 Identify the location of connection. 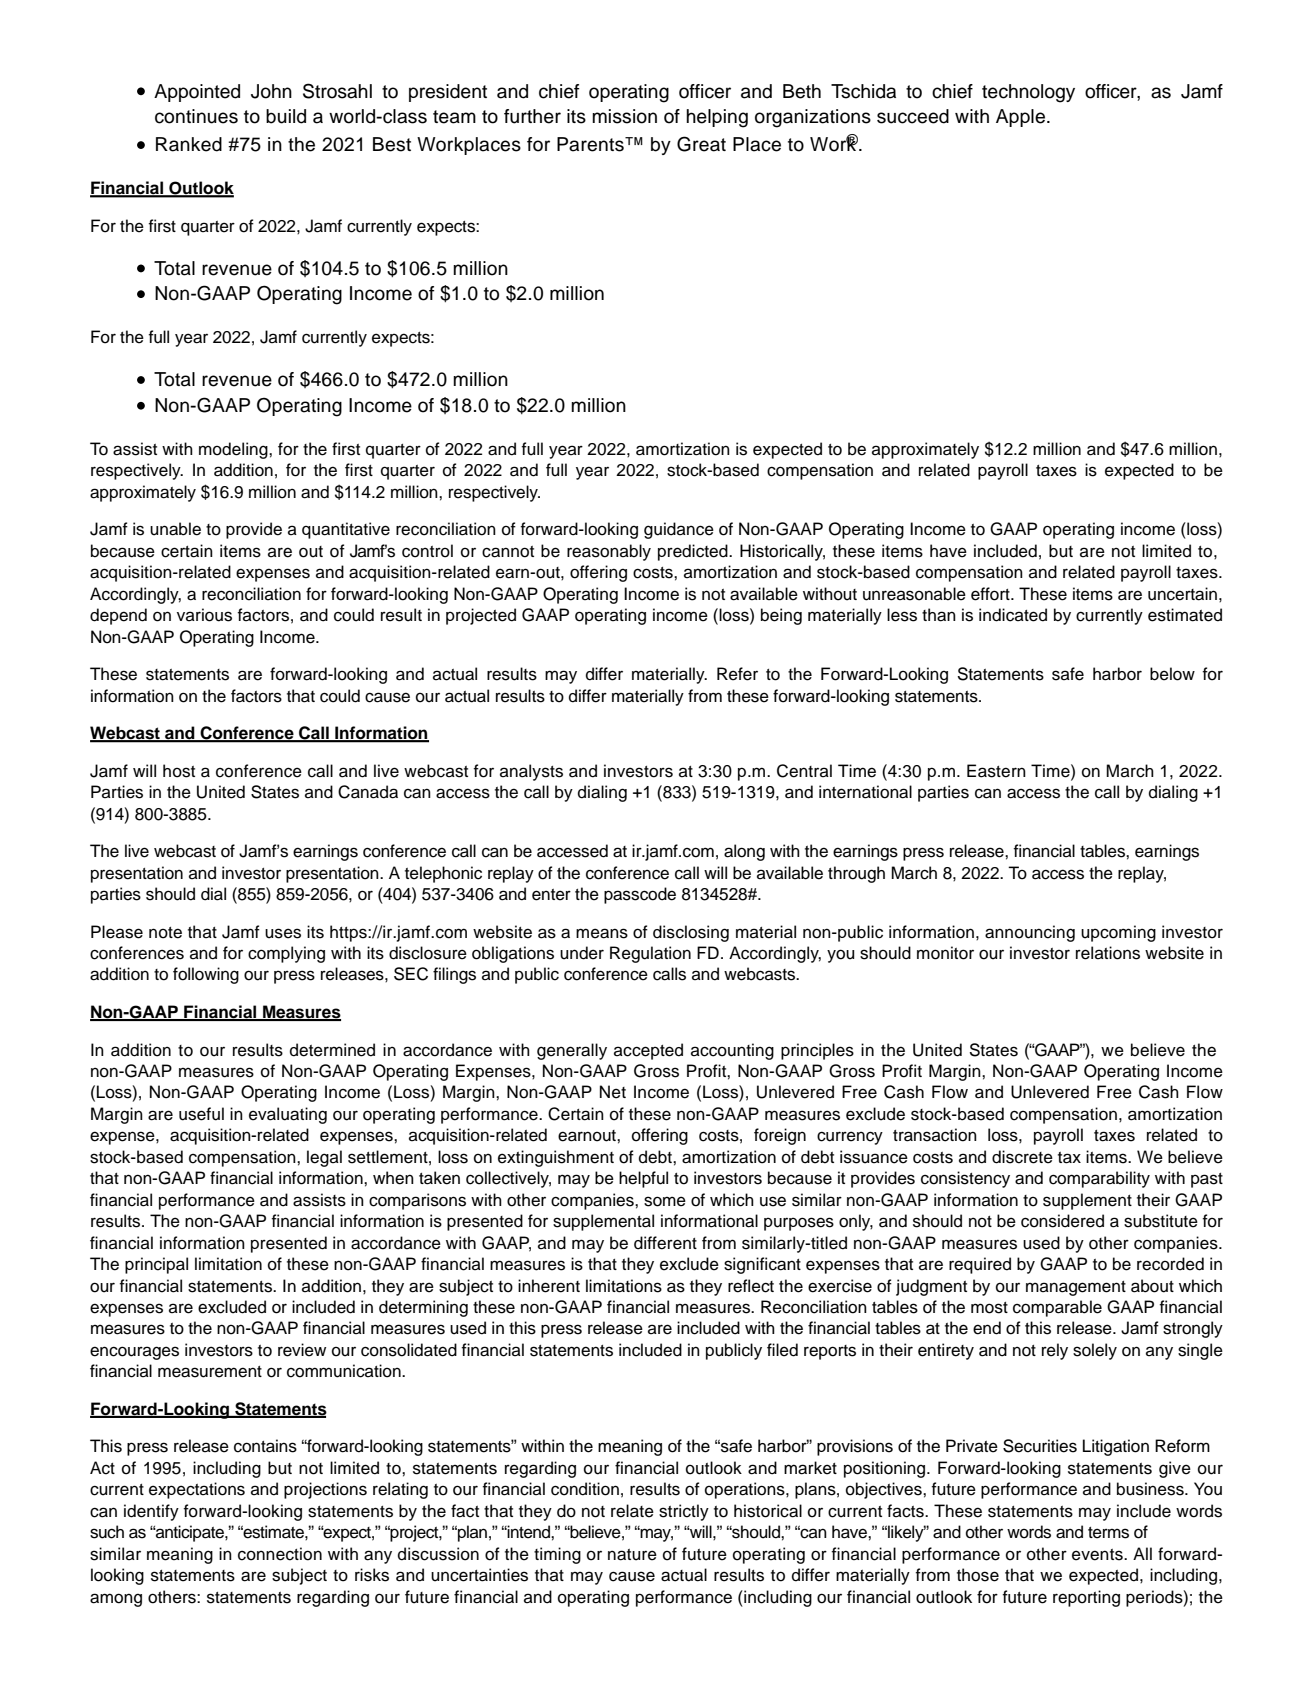
(280, 1554).
